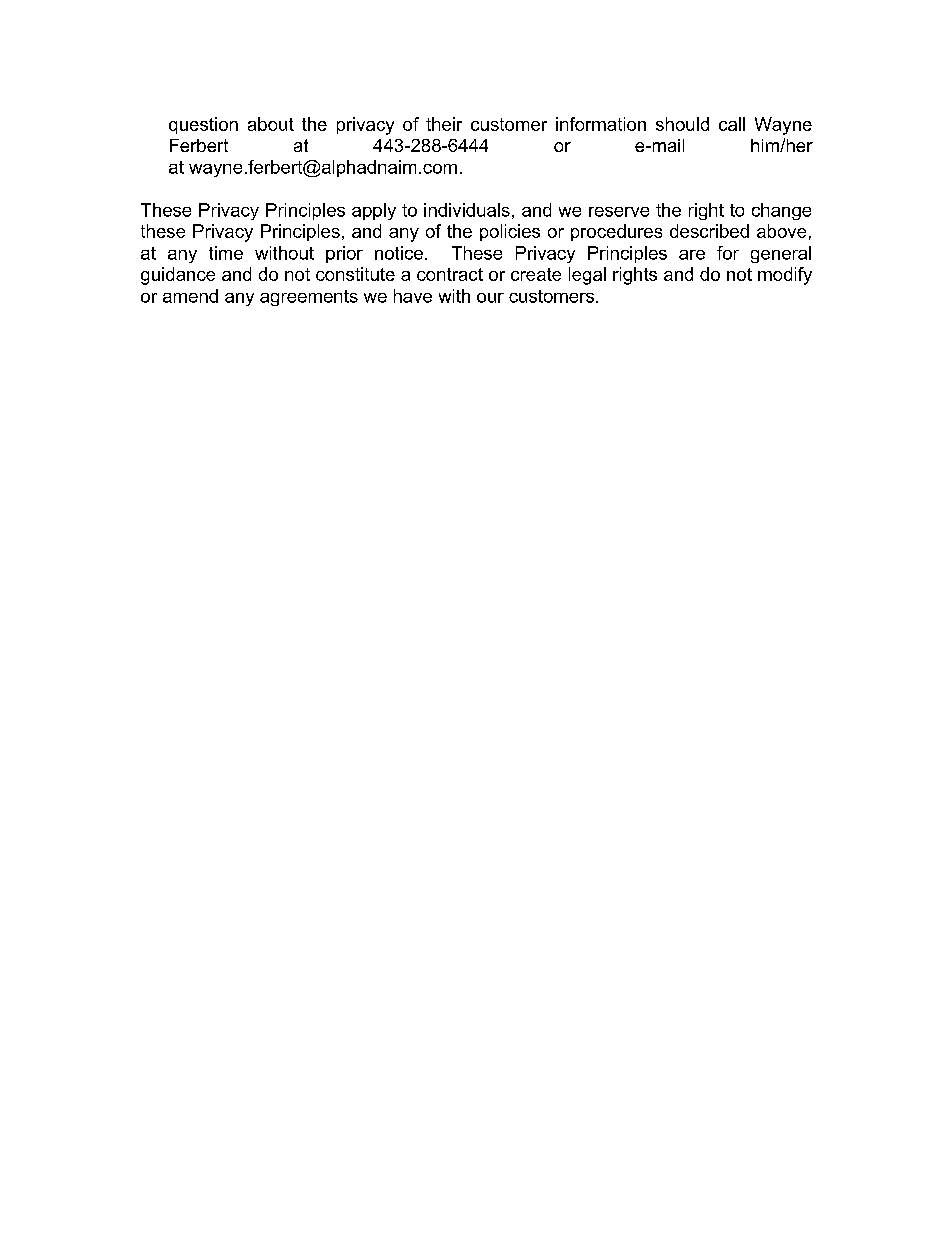 This screenshot has width=952, height=1233. Describe the element at coordinates (203, 125) in the screenshot. I see `question` at that location.
